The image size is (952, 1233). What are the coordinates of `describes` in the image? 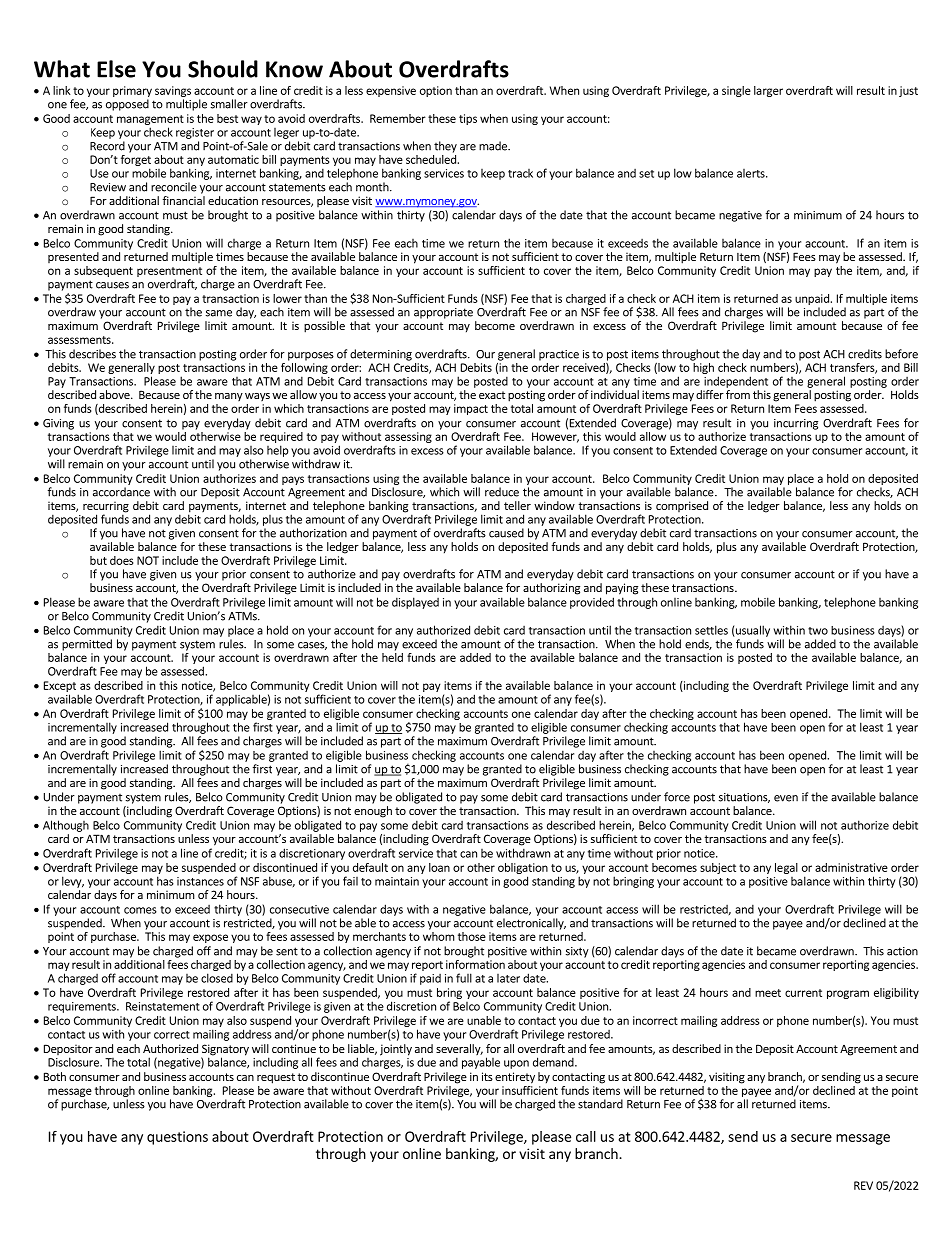 It's located at (92, 354).
